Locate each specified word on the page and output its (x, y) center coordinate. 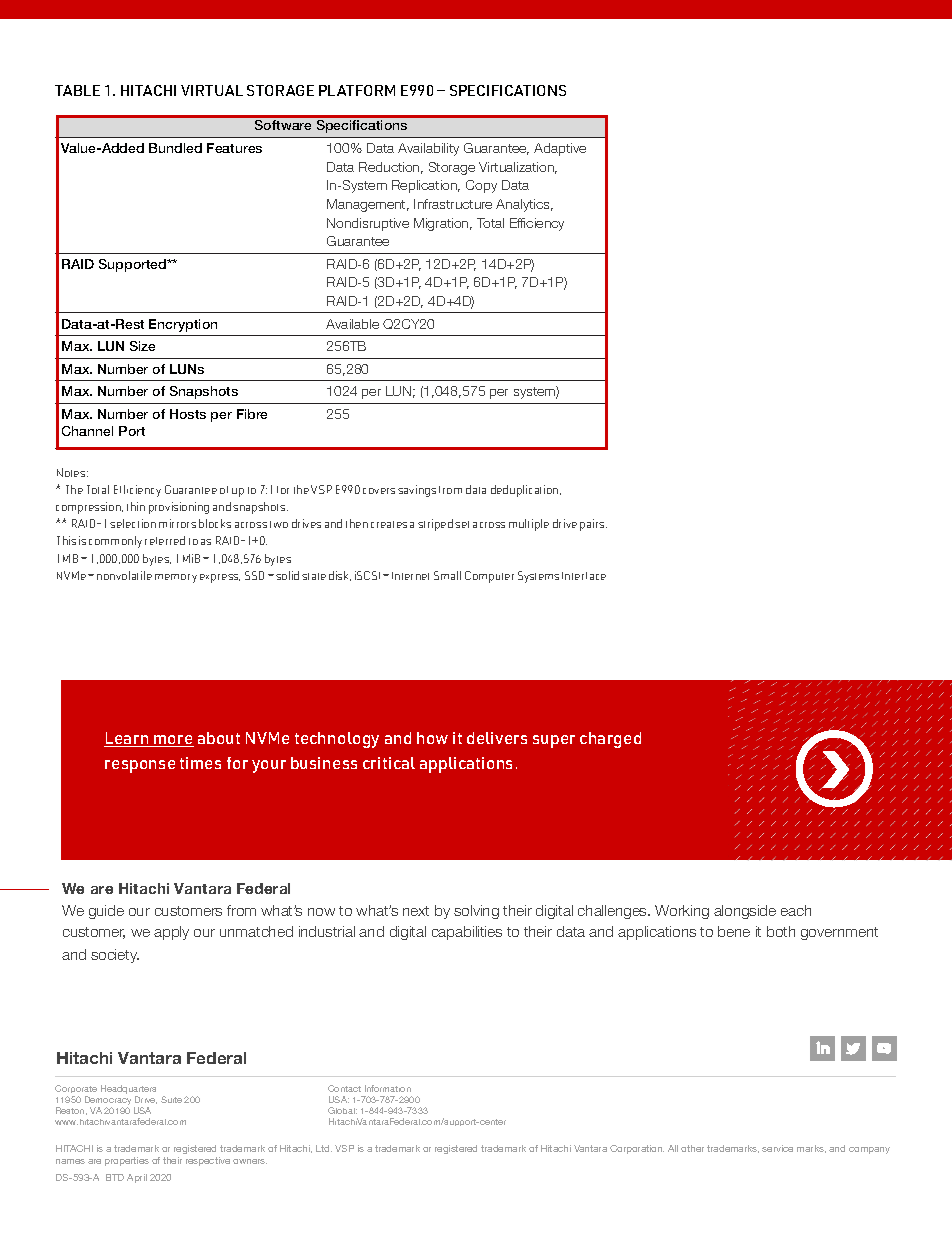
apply (171, 933)
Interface (584, 576)
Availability (428, 149)
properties (127, 1161)
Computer (489, 577)
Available (352, 324)
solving (476, 912)
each (796, 910)
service (777, 1148)
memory (176, 578)
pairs (593, 525)
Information (388, 1088)
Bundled (175, 148)
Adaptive (560, 149)
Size (142, 346)
